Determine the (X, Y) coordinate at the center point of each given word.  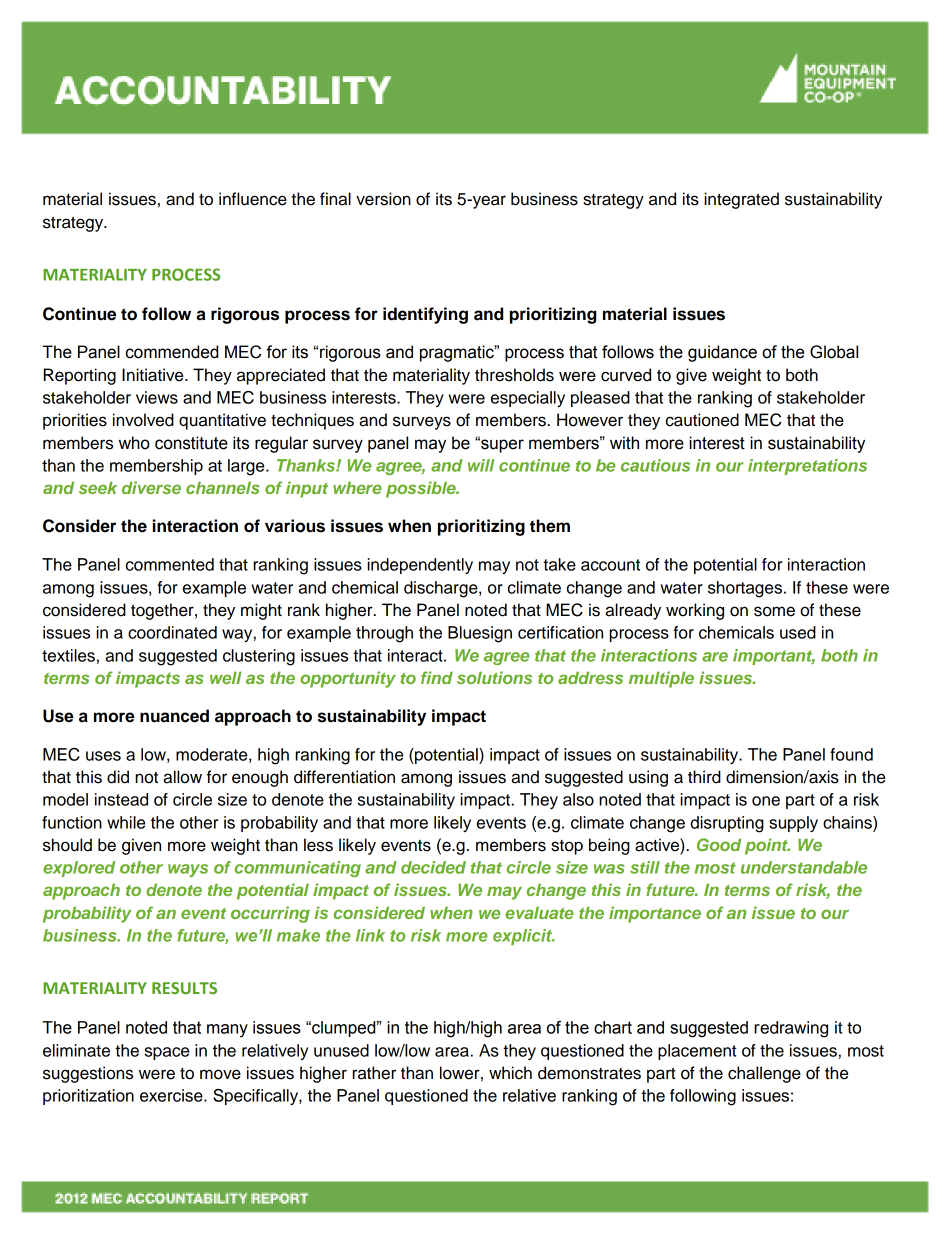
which (510, 1073)
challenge (764, 1074)
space (167, 1053)
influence (253, 199)
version (383, 199)
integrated (741, 200)
